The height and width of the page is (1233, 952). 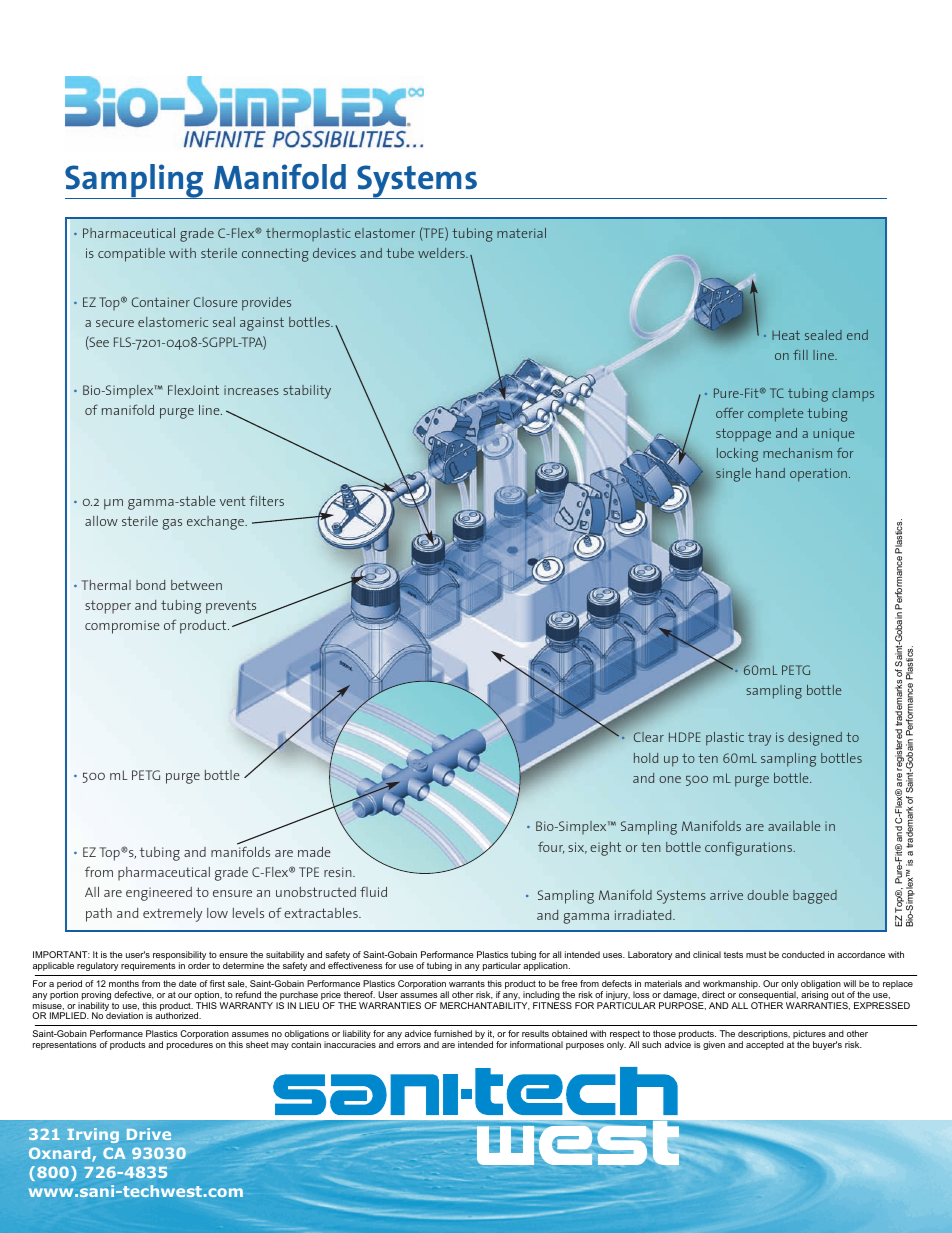 What do you see at coordinates (786, 335) in the page?
I see `Heat` at bounding box center [786, 335].
